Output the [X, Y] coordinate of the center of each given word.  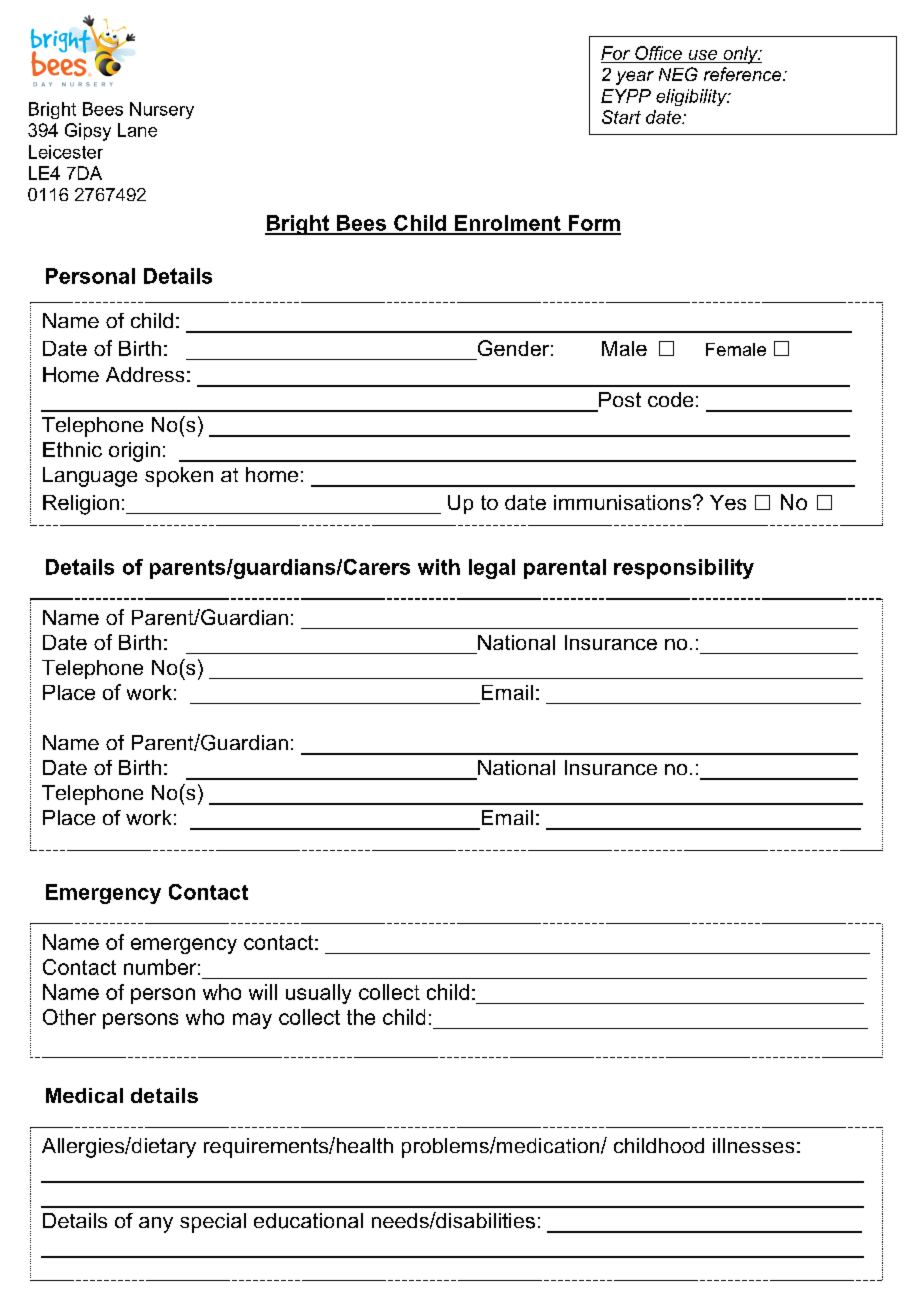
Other [69, 1017]
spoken [179, 477]
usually [318, 994]
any [156, 1225]
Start [621, 117]
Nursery [162, 110]
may [252, 1021]
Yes [728, 502]
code [670, 399]
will [263, 992]
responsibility [684, 569]
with [439, 567]
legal [492, 569]
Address [145, 374]
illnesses [753, 1145]
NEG [678, 74]
